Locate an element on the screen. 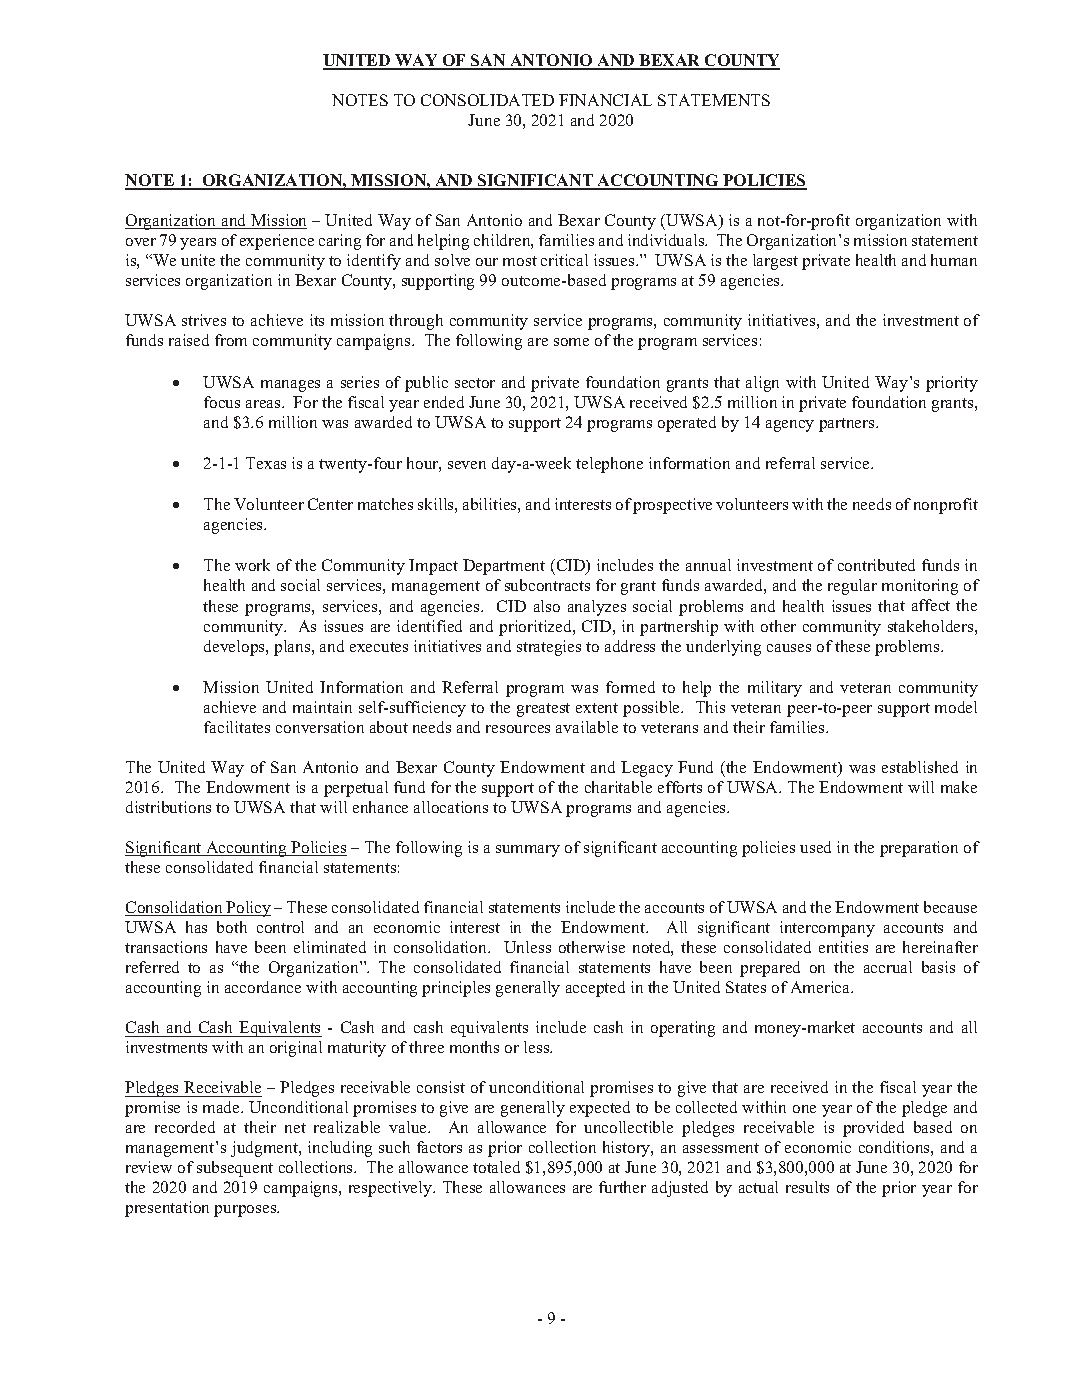  telephone is located at coordinates (609, 465).
